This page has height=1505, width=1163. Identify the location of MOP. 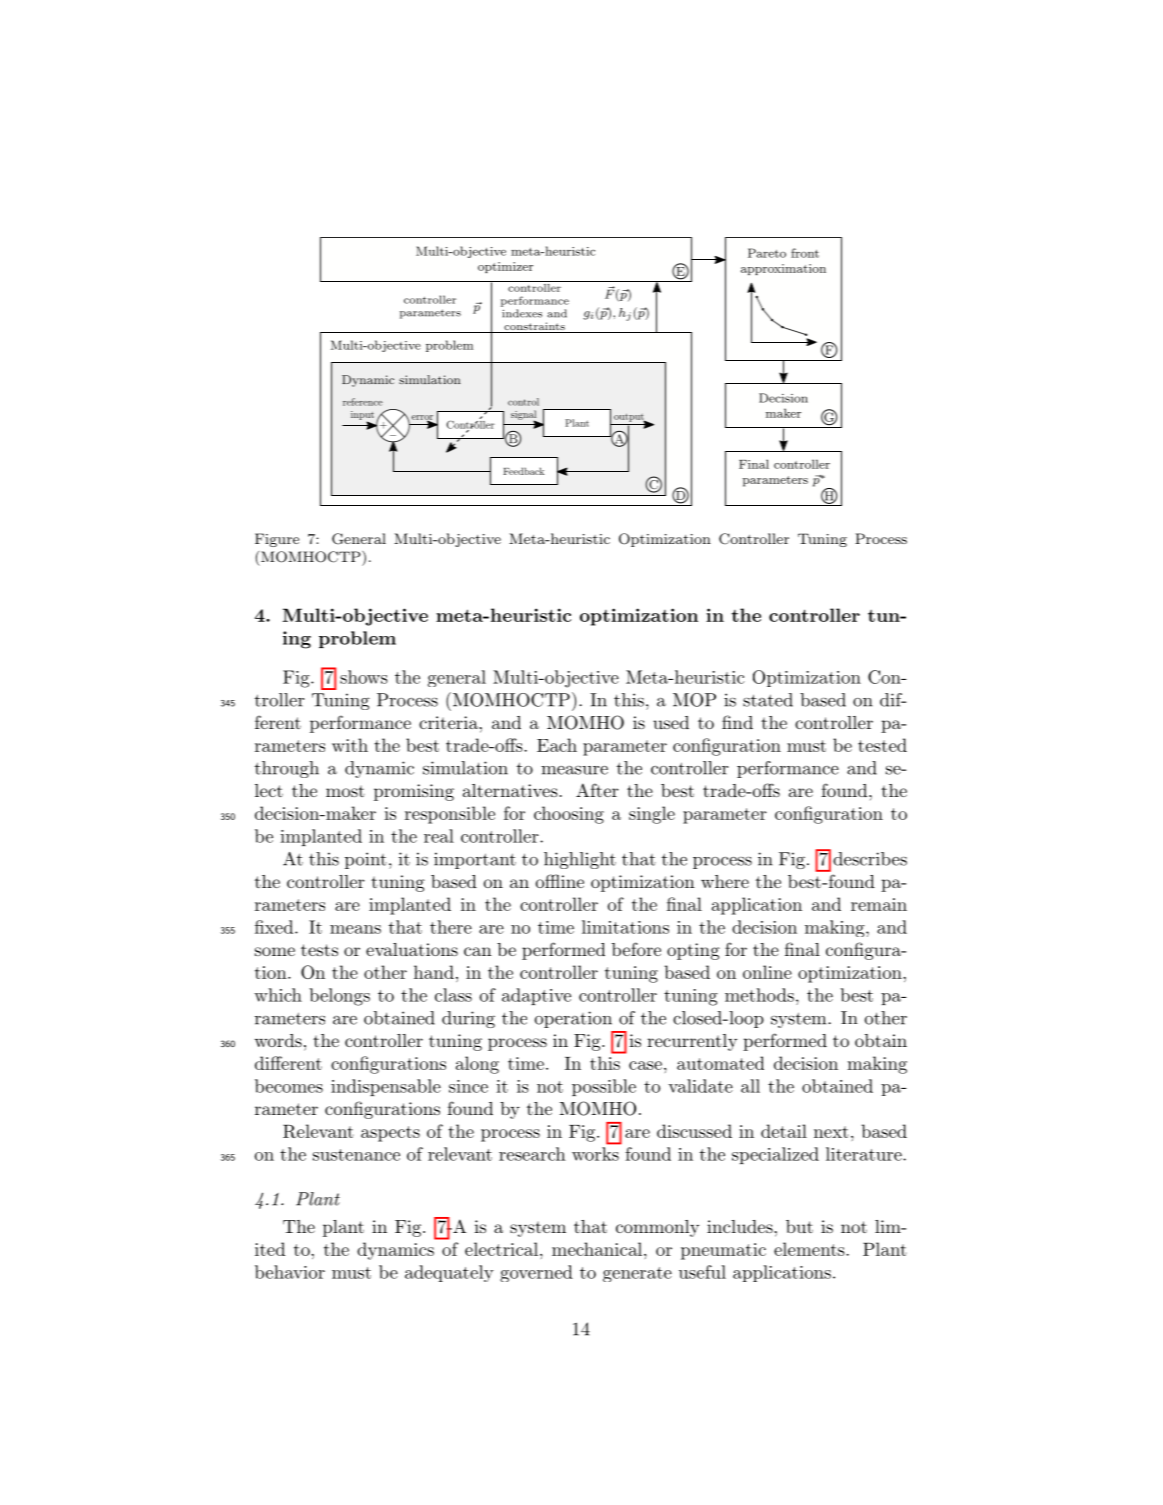
(694, 700).
